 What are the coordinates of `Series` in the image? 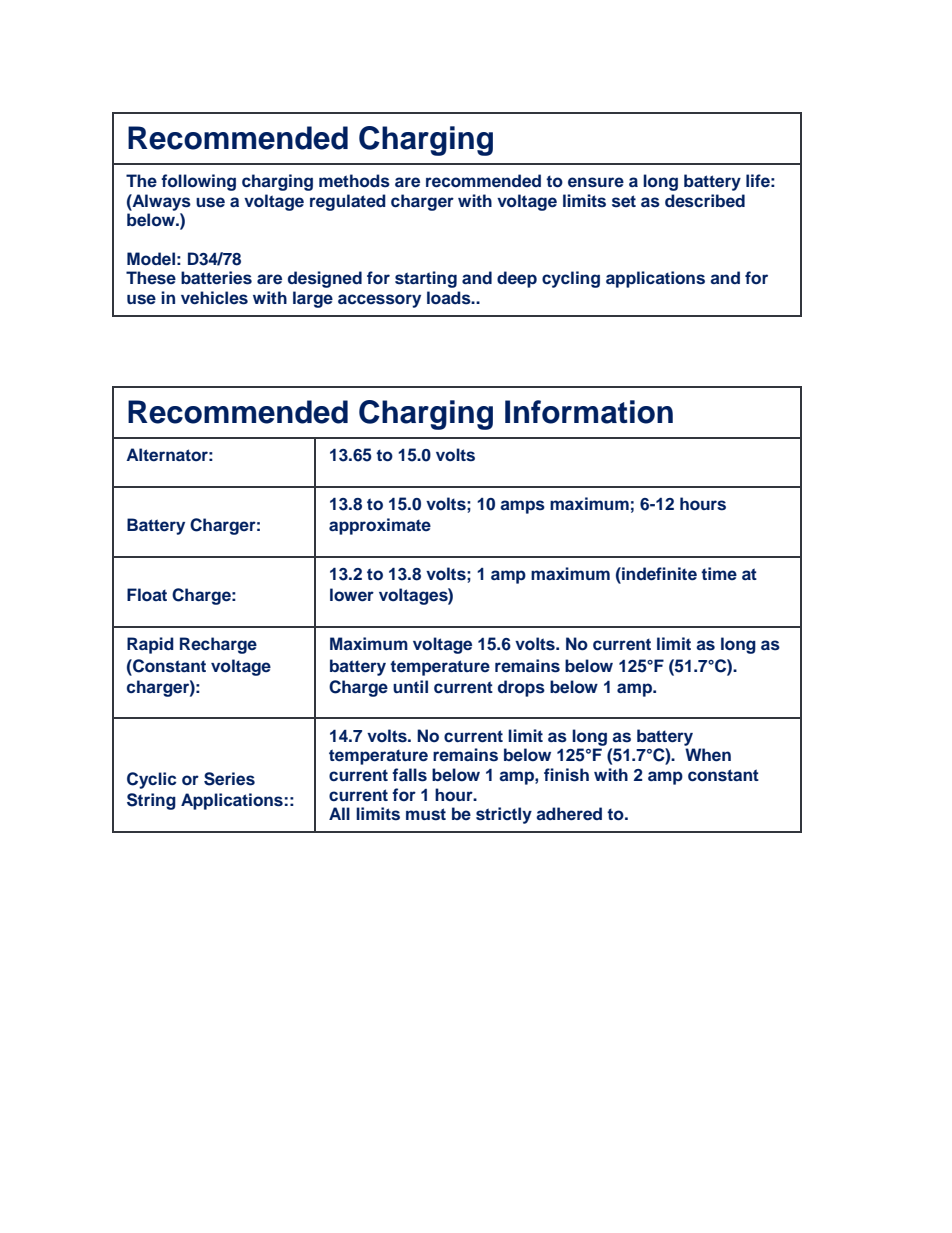 It's located at (229, 779).
